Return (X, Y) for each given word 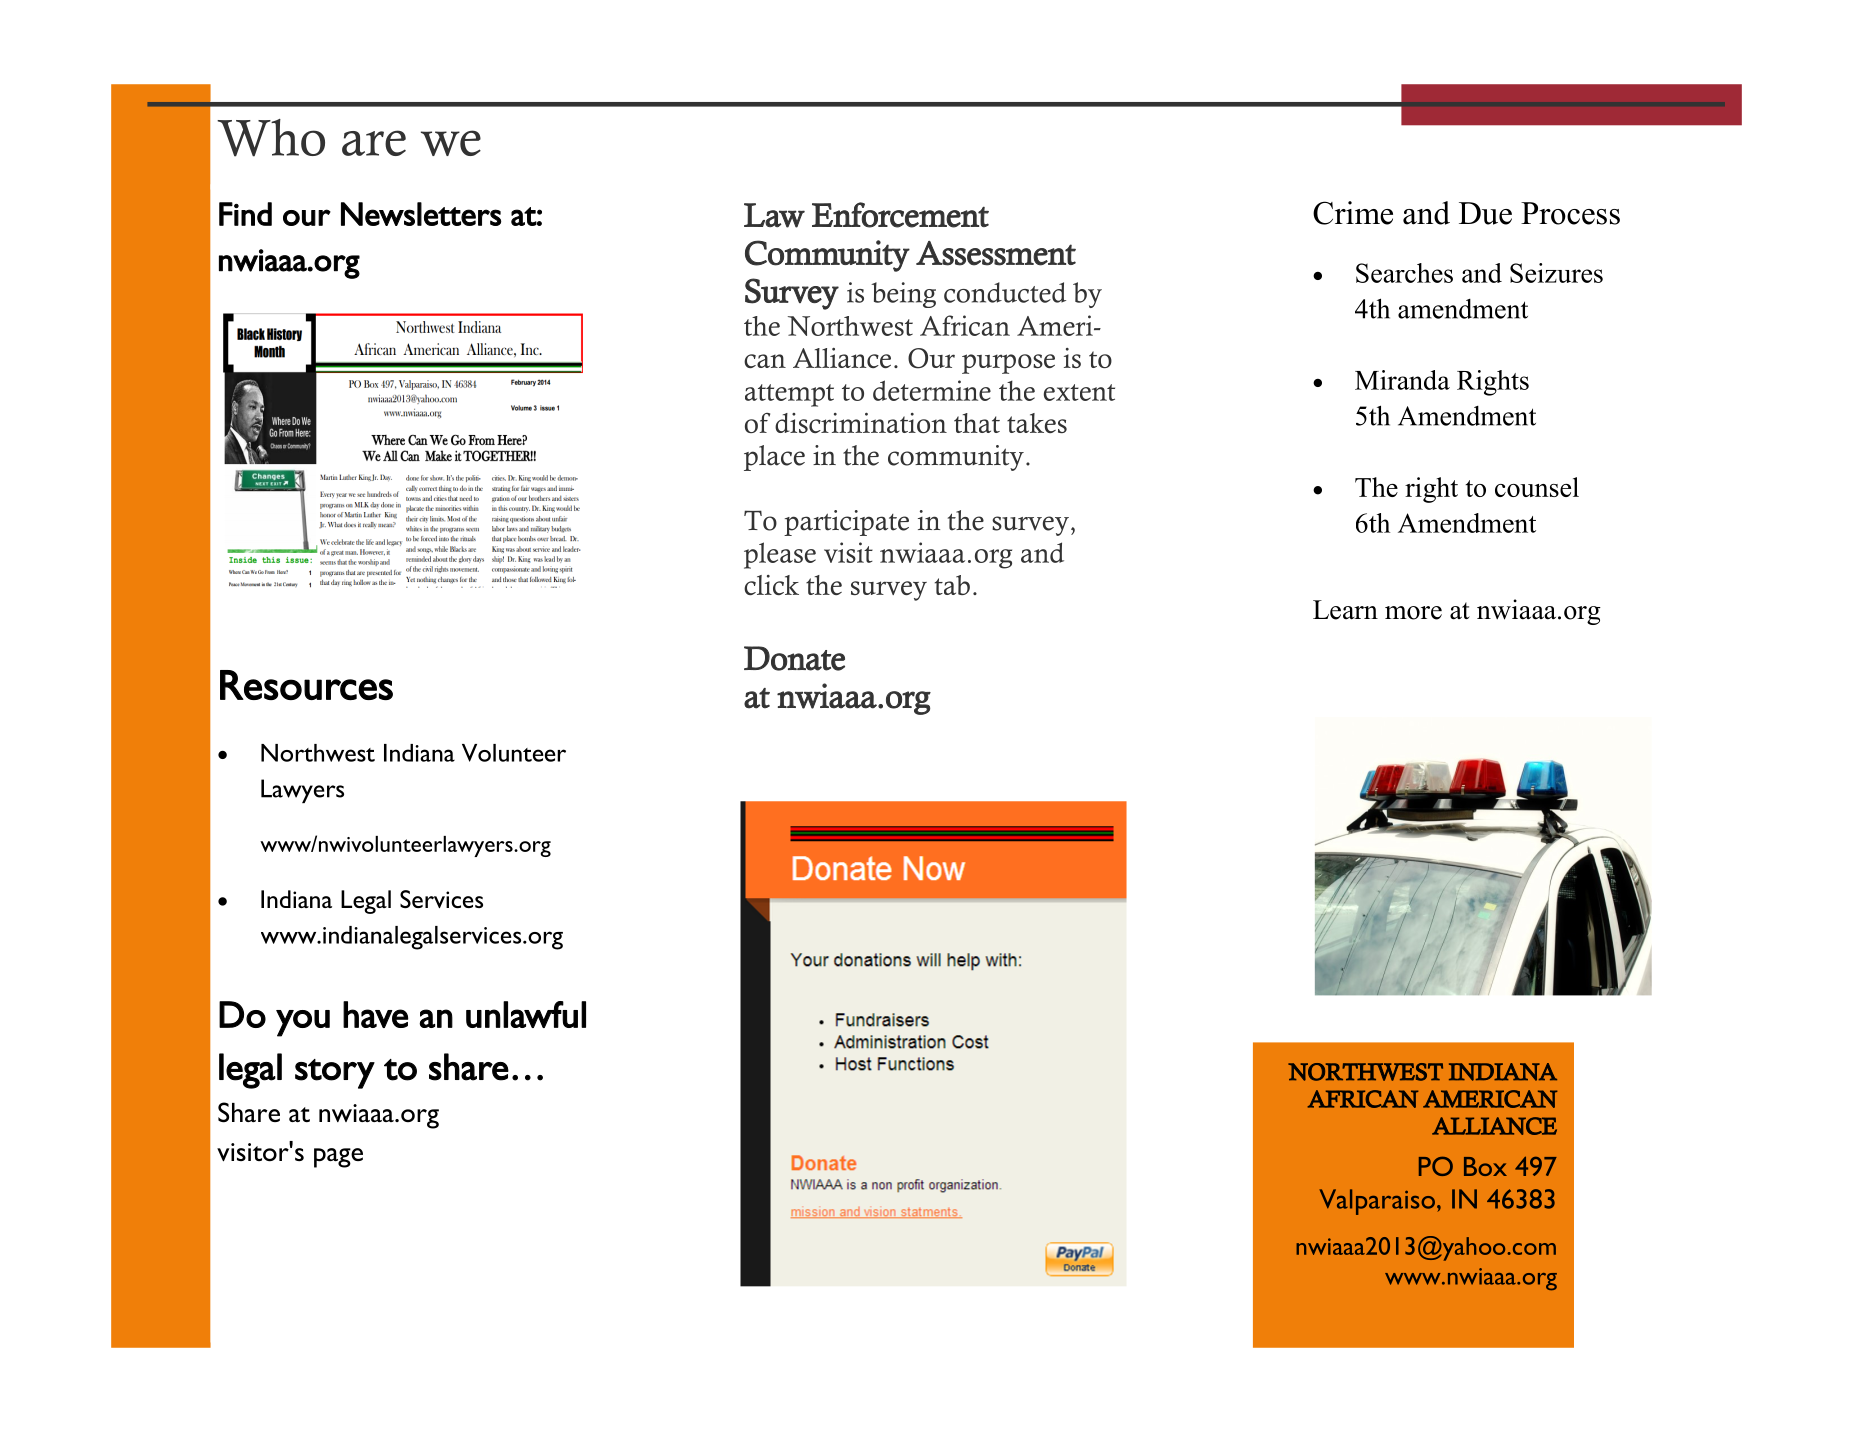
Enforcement (900, 215)
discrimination (861, 423)
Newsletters (421, 214)
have (376, 1014)
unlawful (526, 1014)
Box (1485, 1166)
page (338, 1158)
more (1413, 613)
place (774, 458)
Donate (794, 658)
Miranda (1402, 380)
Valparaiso (1377, 1202)
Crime (1353, 213)
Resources (306, 685)
